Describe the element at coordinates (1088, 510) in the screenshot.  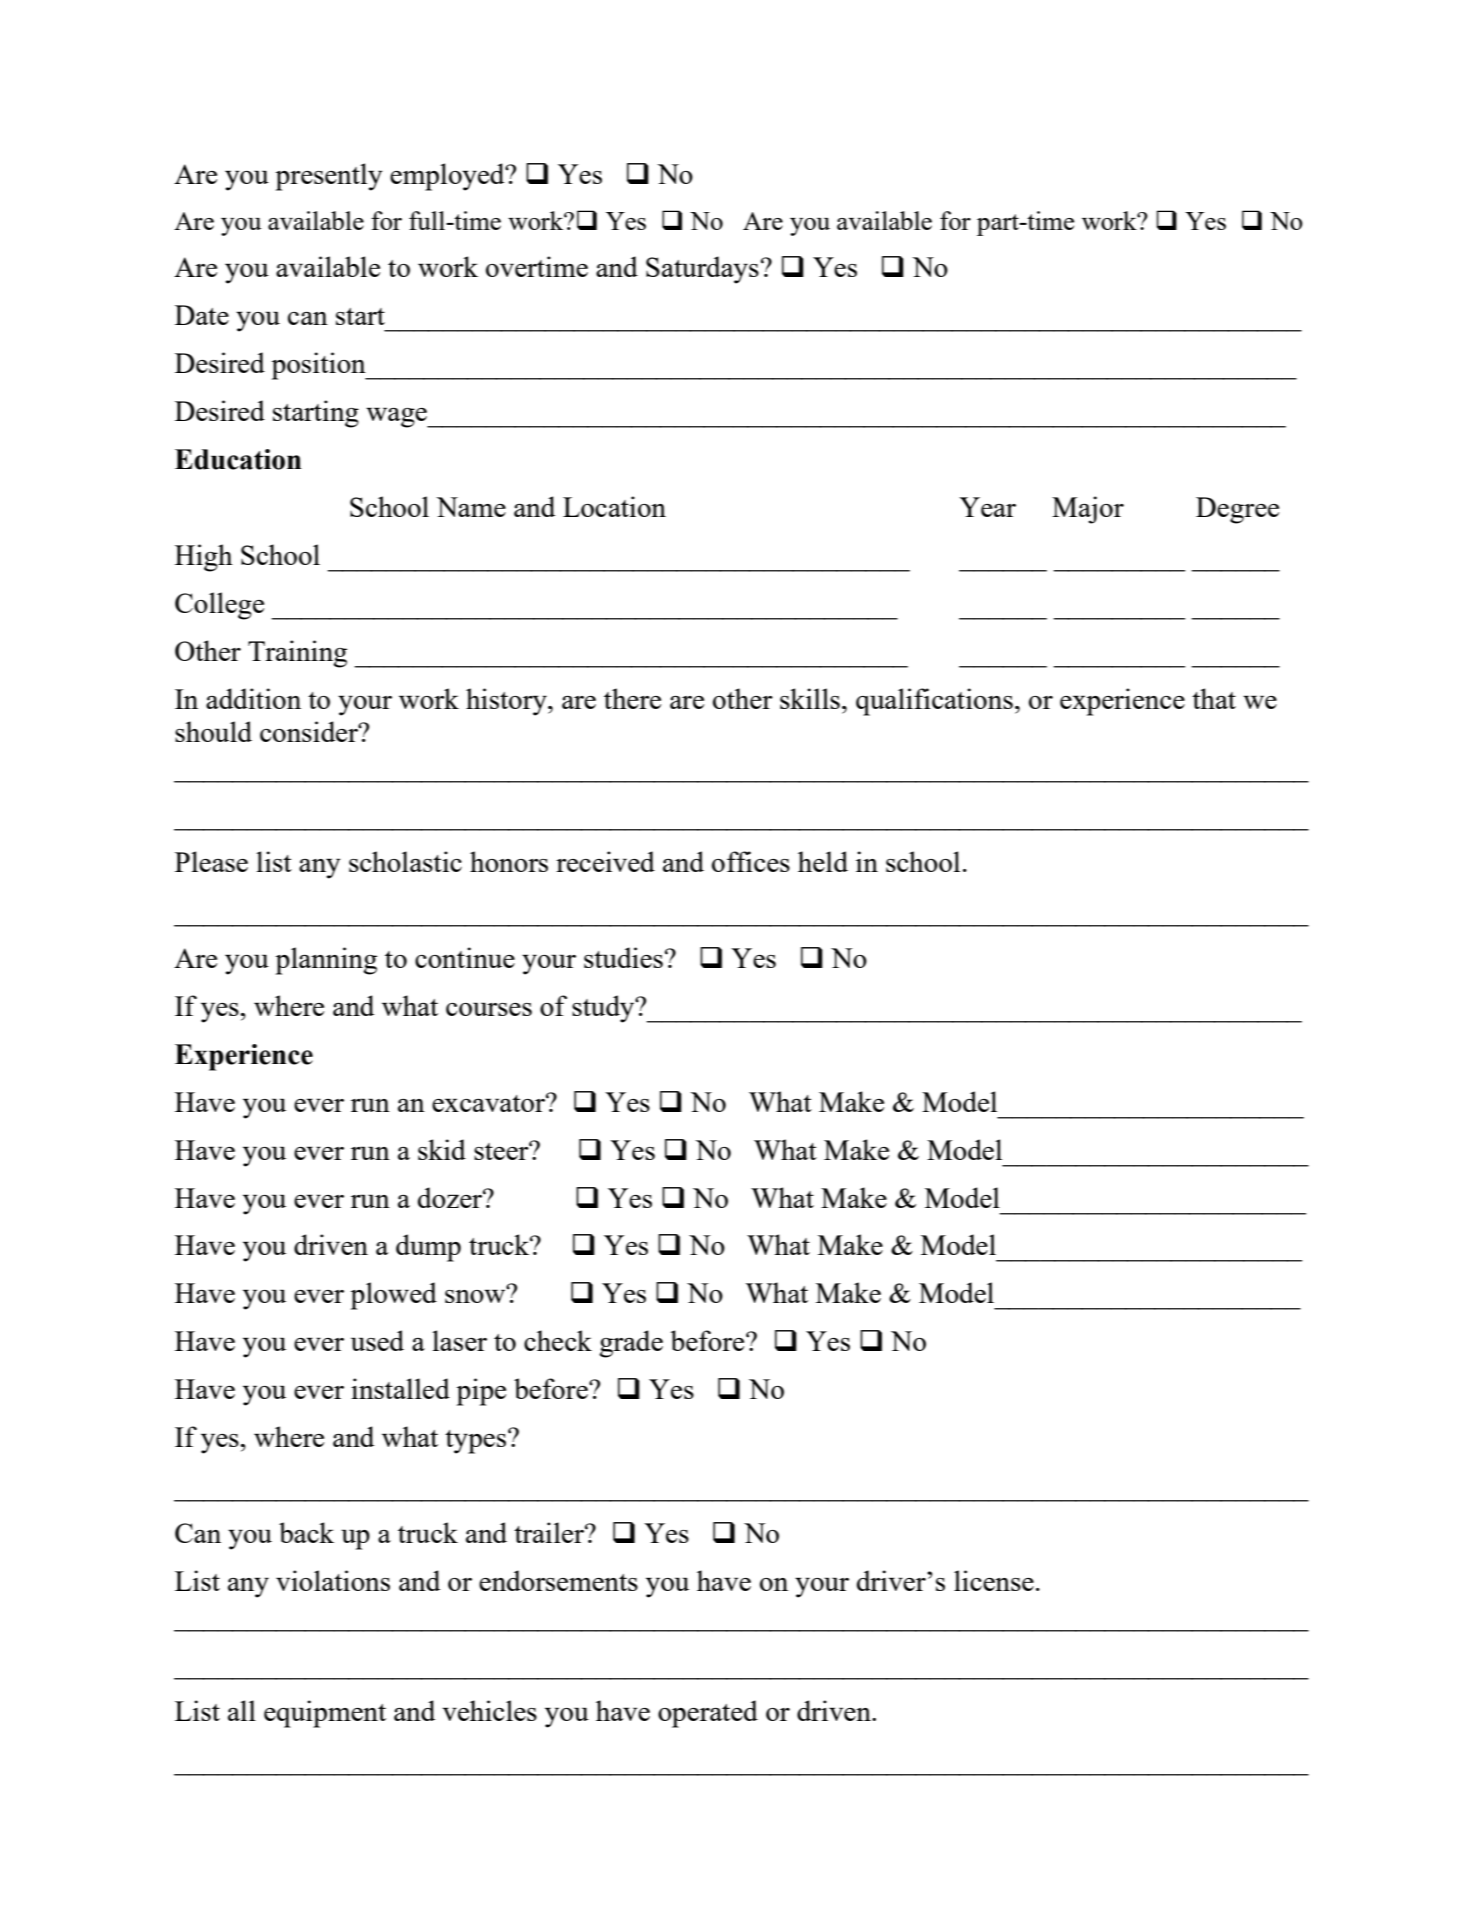
I see `Major` at that location.
